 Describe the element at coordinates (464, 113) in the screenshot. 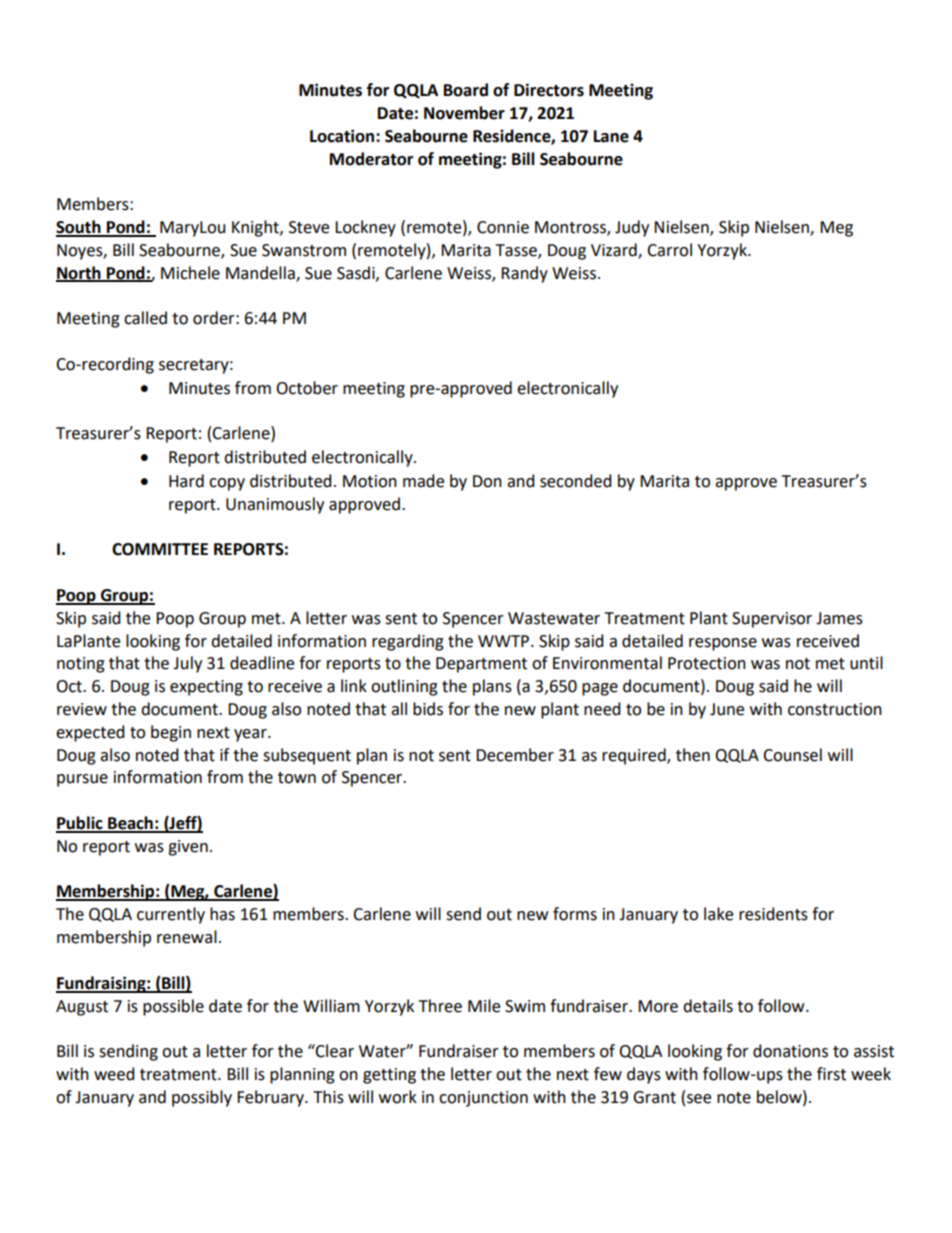

I see `November` at that location.
